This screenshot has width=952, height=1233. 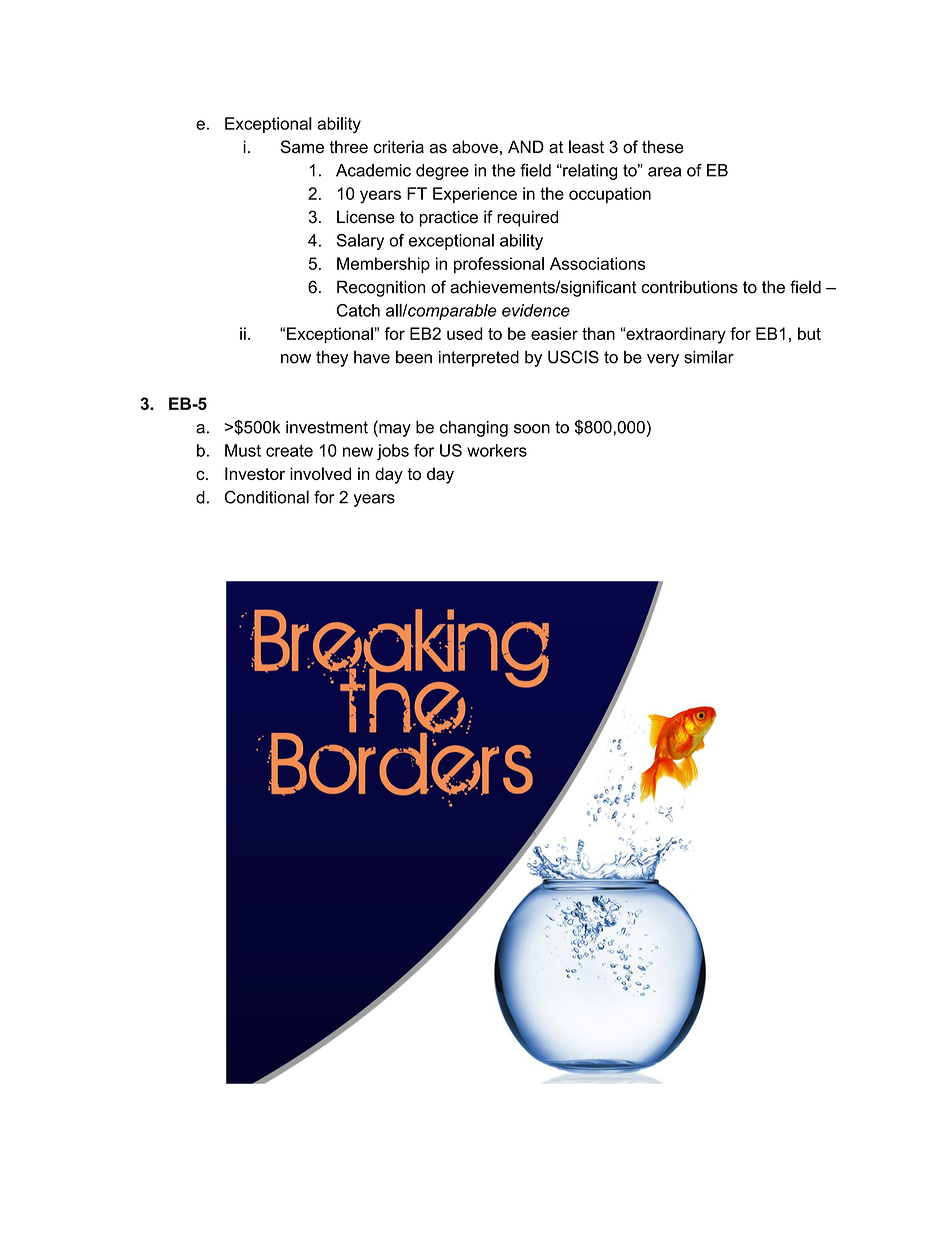 I want to click on Recognition, so click(x=381, y=288).
